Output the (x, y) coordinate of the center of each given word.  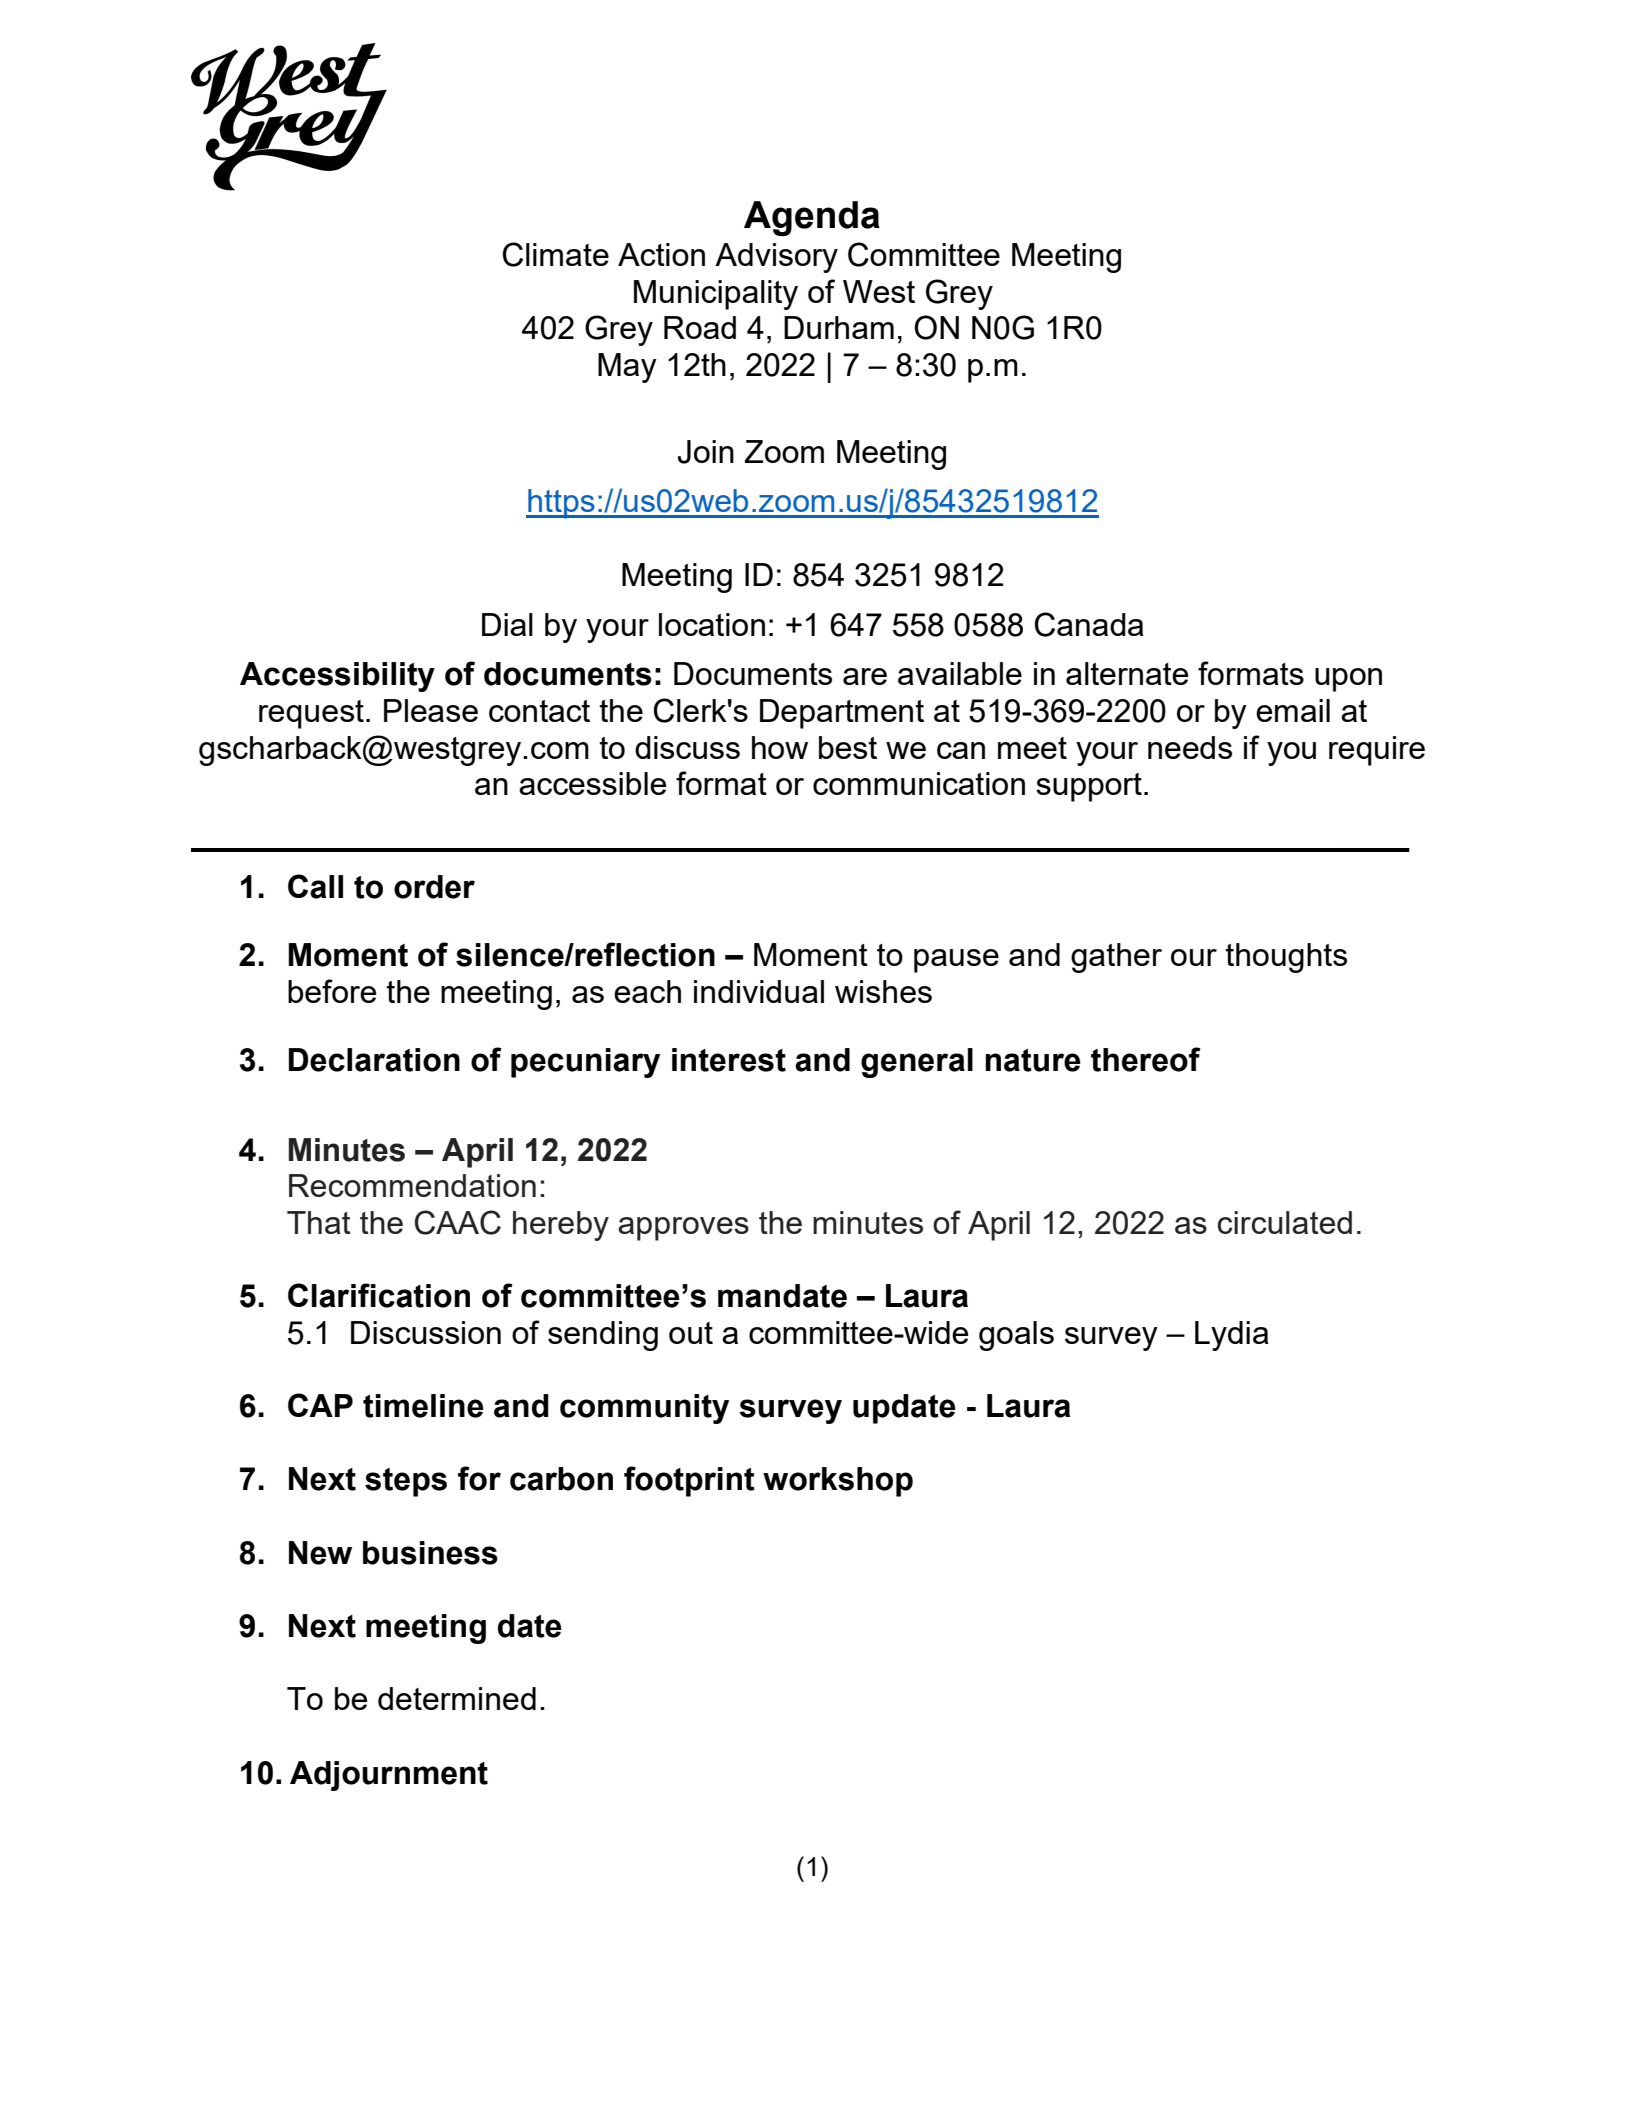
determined (457, 1698)
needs (1190, 747)
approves (683, 1229)
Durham (839, 327)
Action (661, 254)
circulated (1285, 1222)
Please (431, 710)
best (848, 747)
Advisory (776, 258)
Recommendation (412, 1185)
